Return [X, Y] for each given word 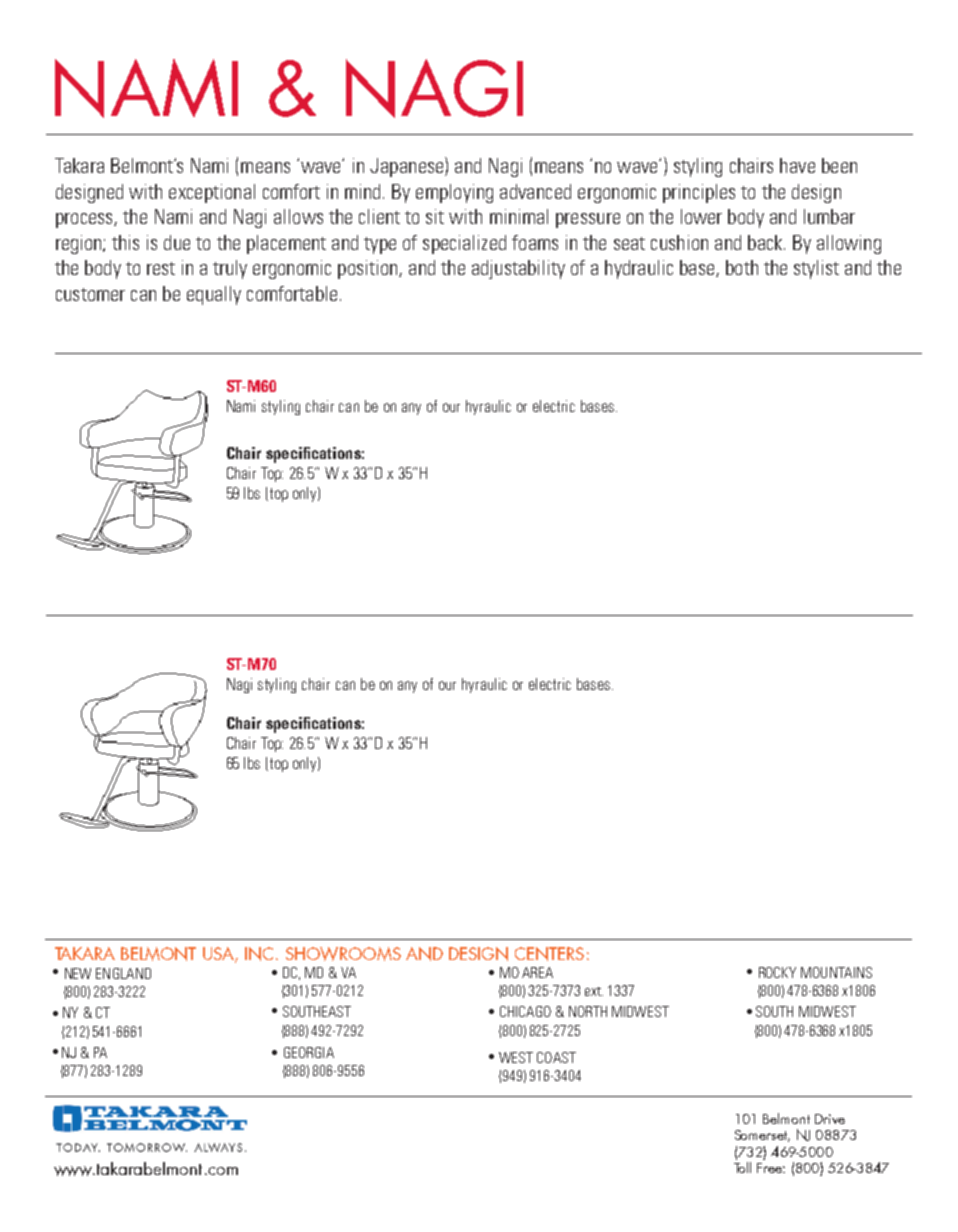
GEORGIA [309, 1052]
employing [454, 193]
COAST [556, 1057]
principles [699, 193]
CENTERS [549, 954]
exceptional [212, 193]
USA [219, 955]
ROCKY [777, 972]
